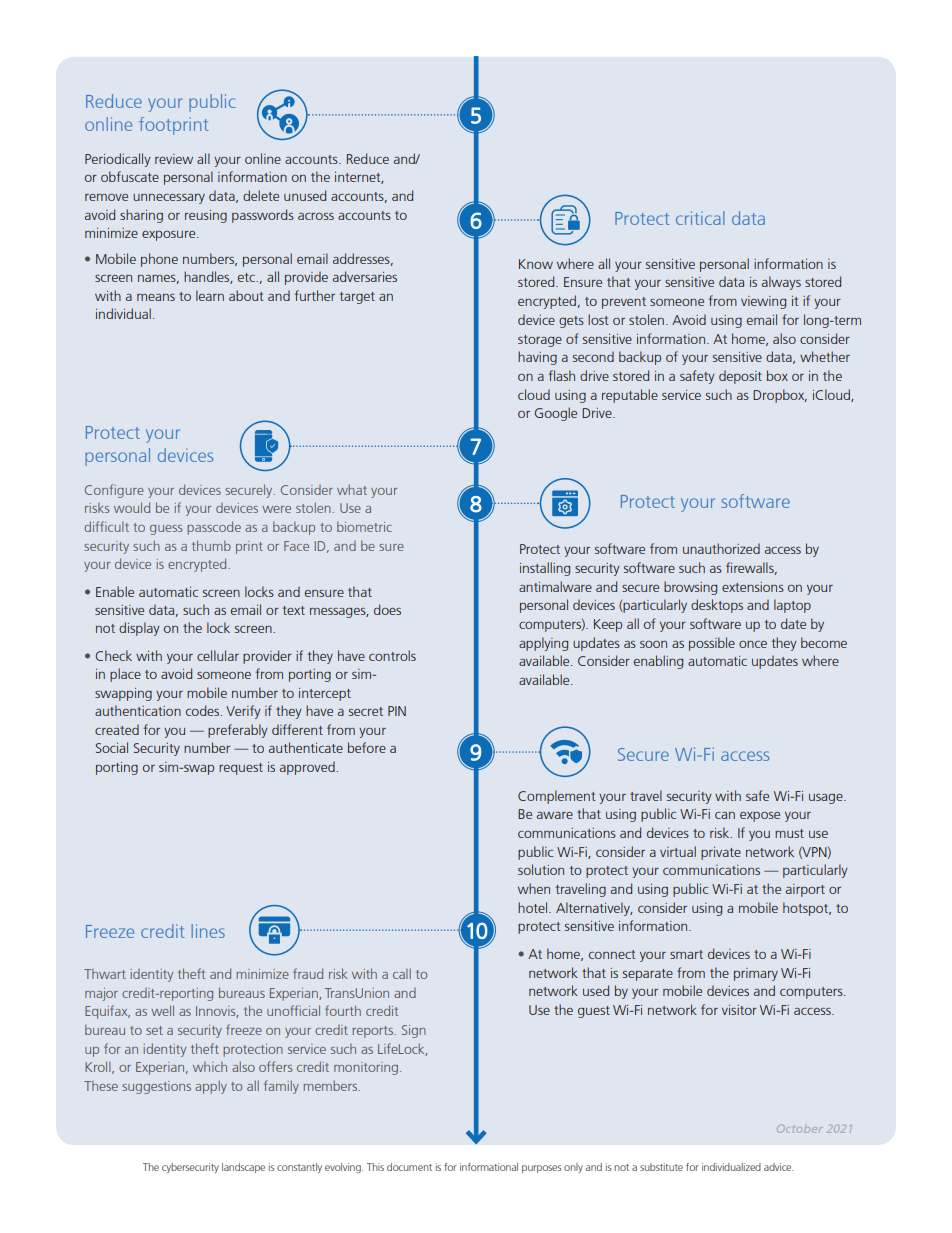  What do you see at coordinates (208, 931) in the image?
I see `lines` at bounding box center [208, 931].
